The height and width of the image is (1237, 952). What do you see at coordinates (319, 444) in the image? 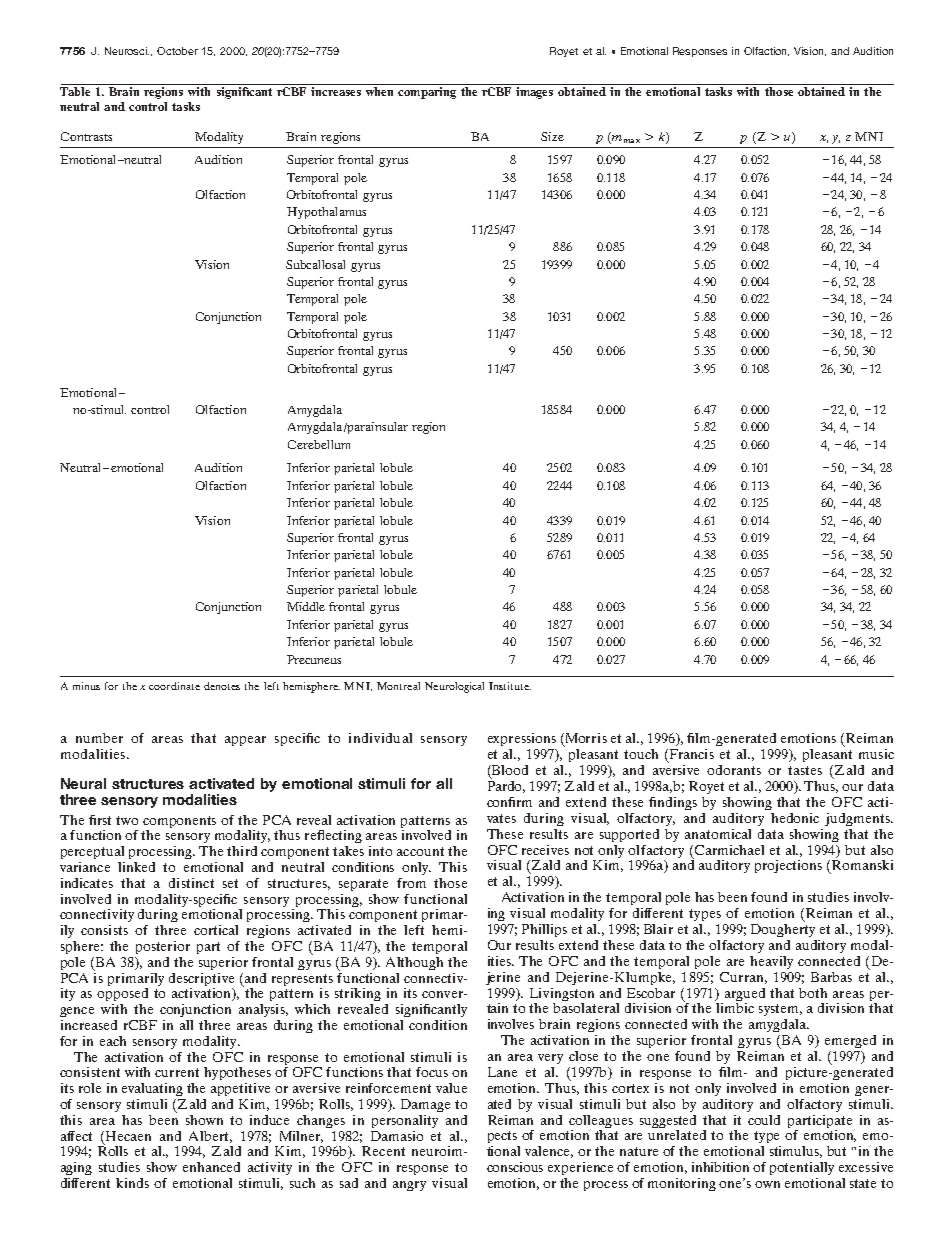
I see `Cerebellum` at bounding box center [319, 444].
